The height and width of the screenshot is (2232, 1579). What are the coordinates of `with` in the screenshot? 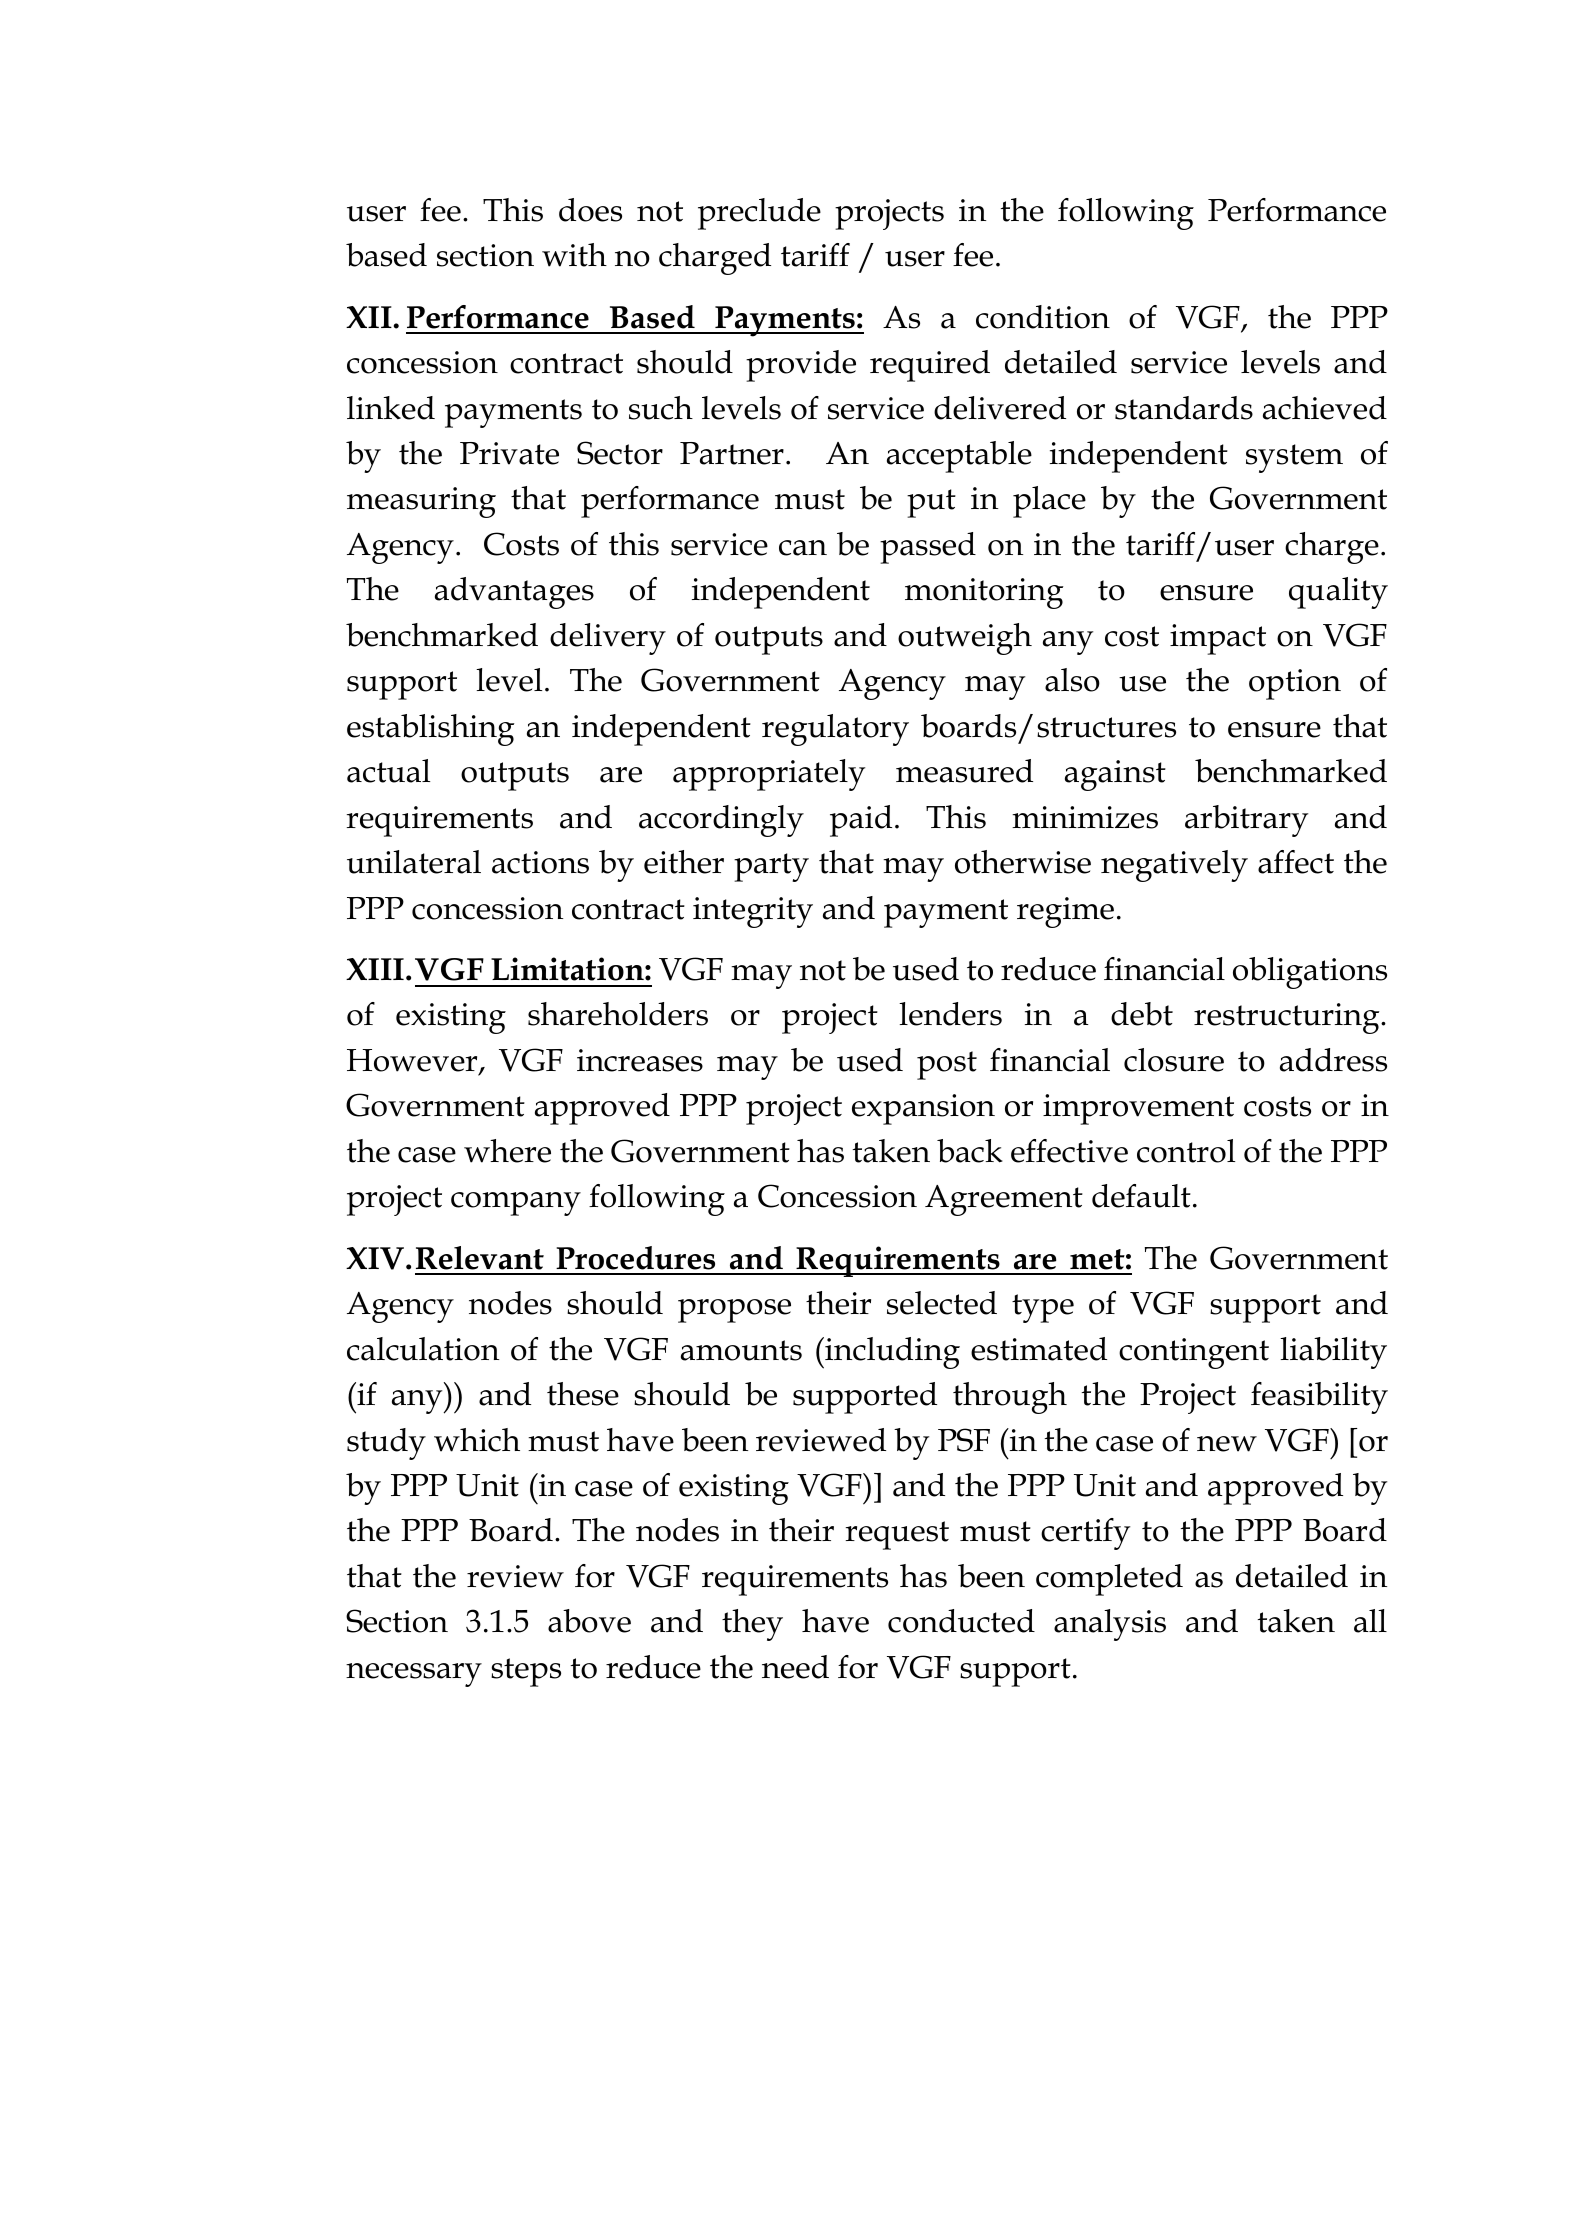 It's located at (574, 255).
